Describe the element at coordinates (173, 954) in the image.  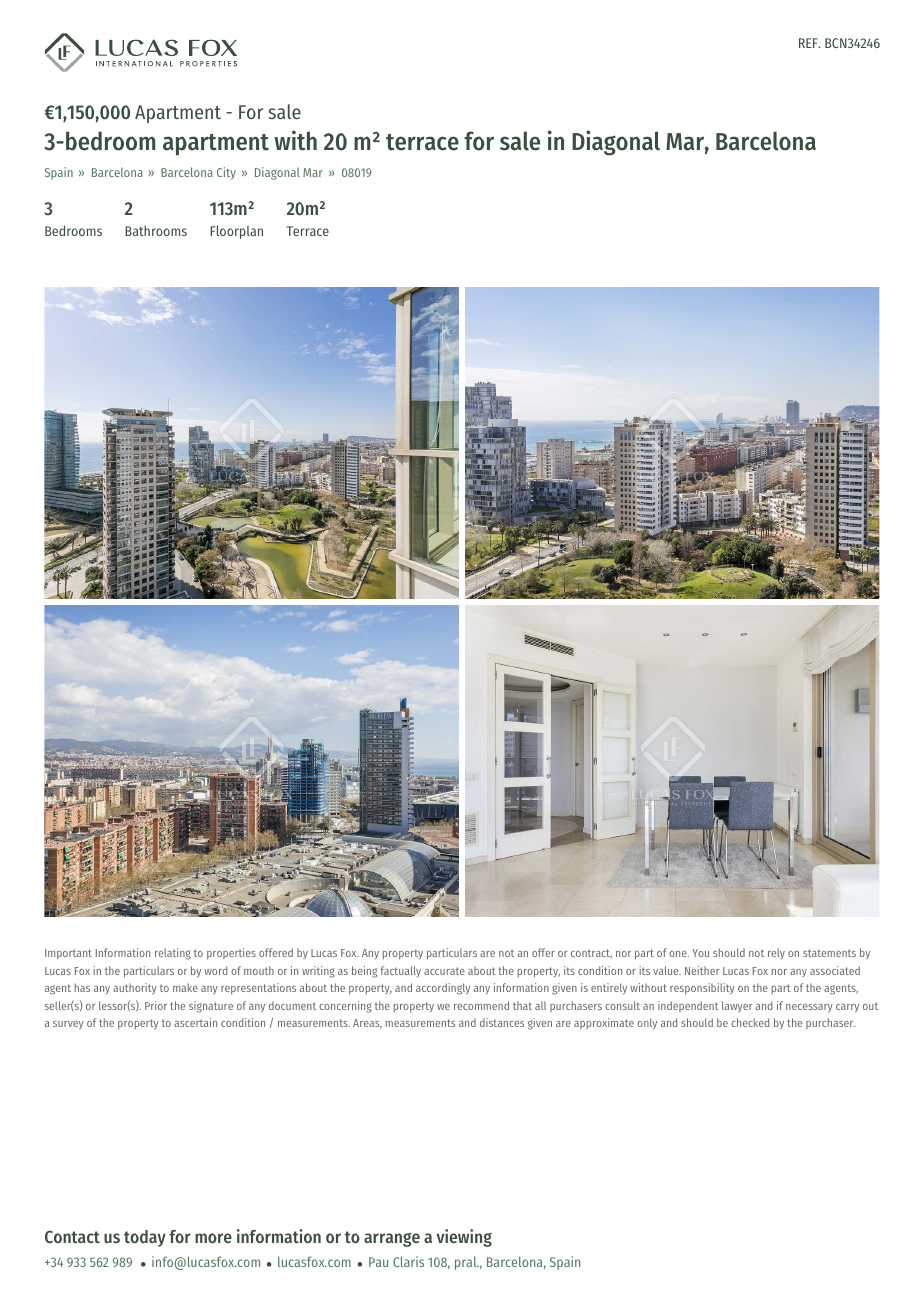
I see `relating` at that location.
